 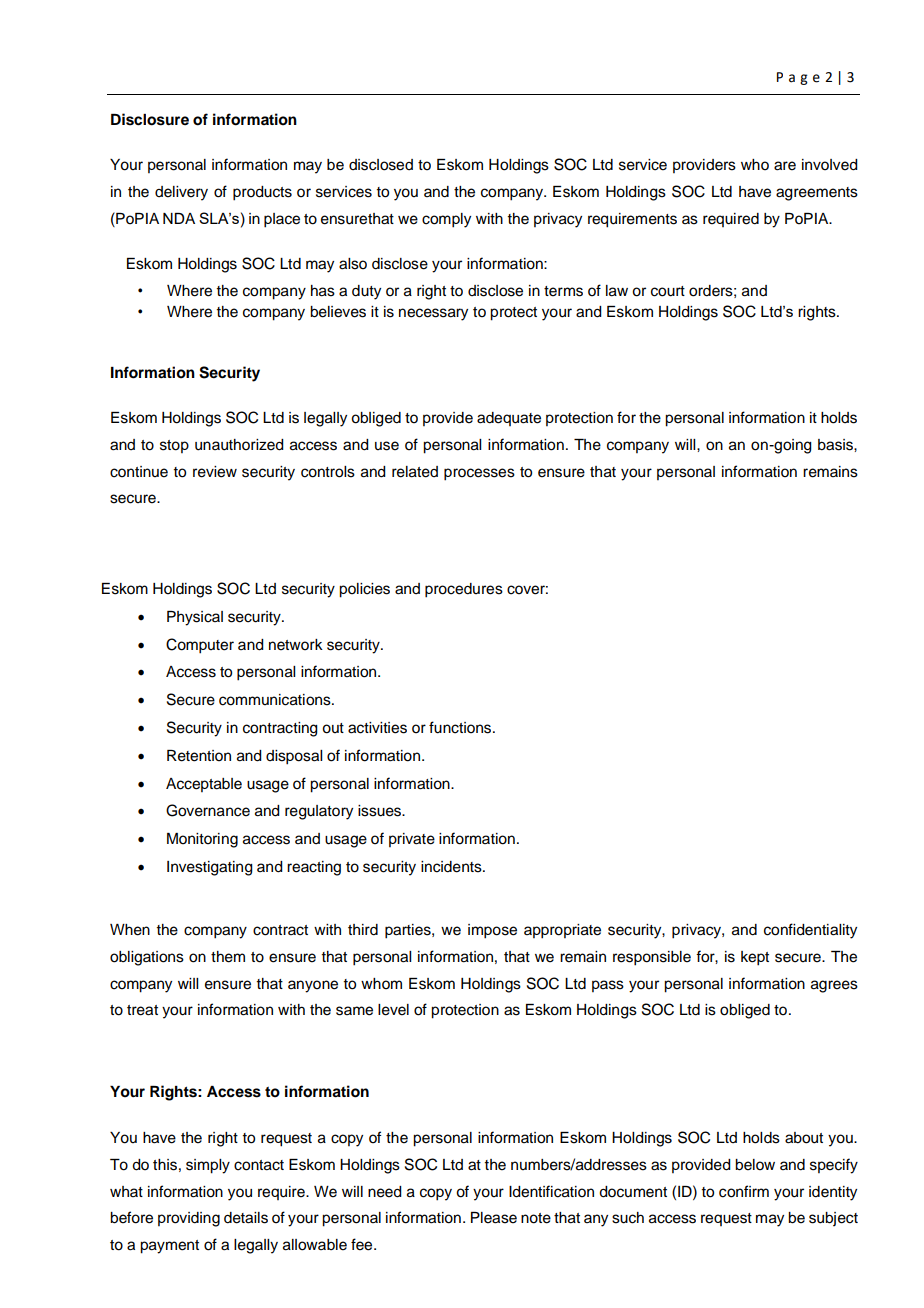 I want to click on adequate, so click(x=509, y=419).
